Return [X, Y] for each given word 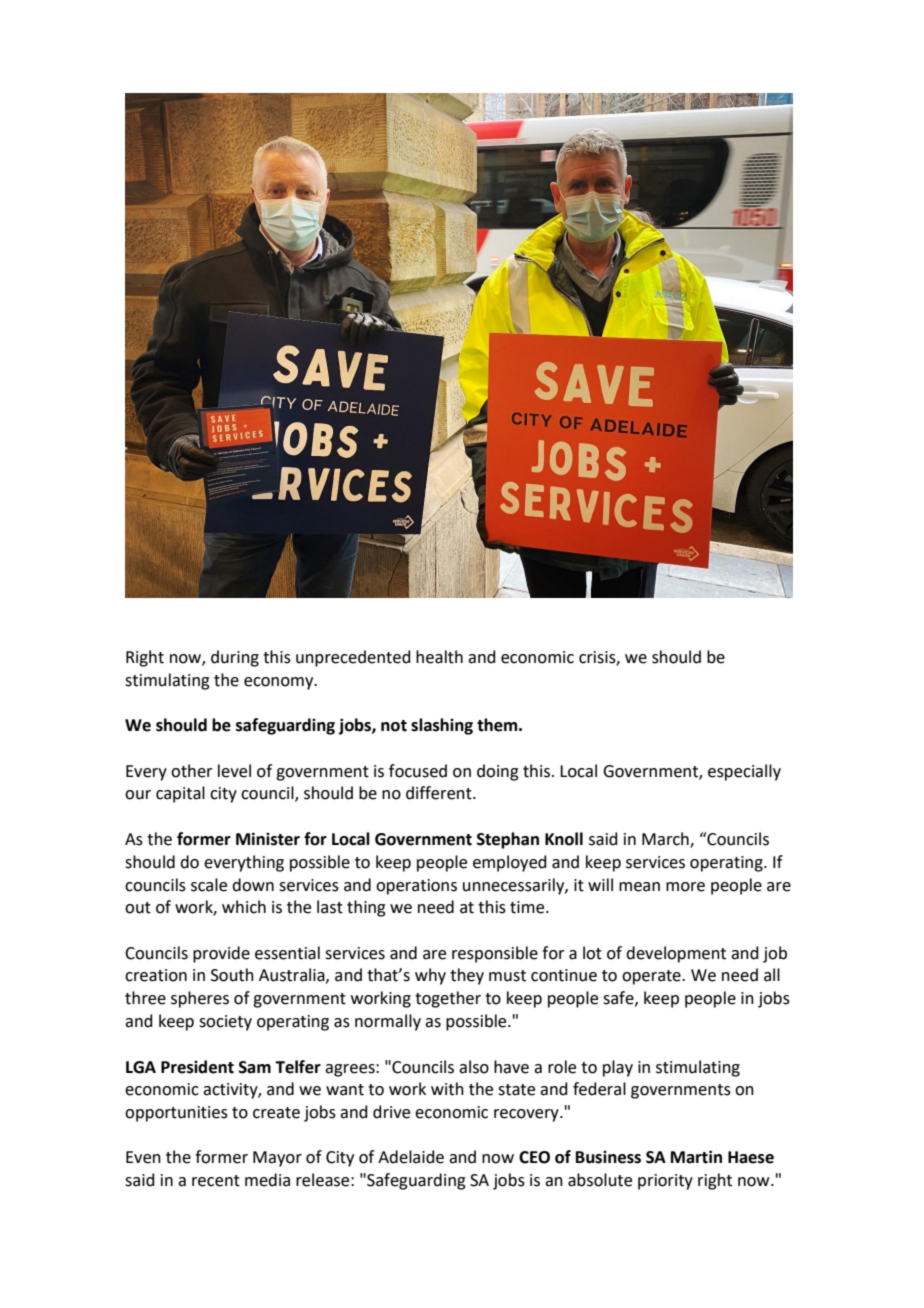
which [244, 907]
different [440, 793]
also [474, 1067]
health [439, 657]
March [666, 839]
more [685, 887]
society [225, 1023]
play [618, 1068]
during [235, 658]
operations [416, 887]
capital [180, 794]
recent [216, 1181]
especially [744, 772]
